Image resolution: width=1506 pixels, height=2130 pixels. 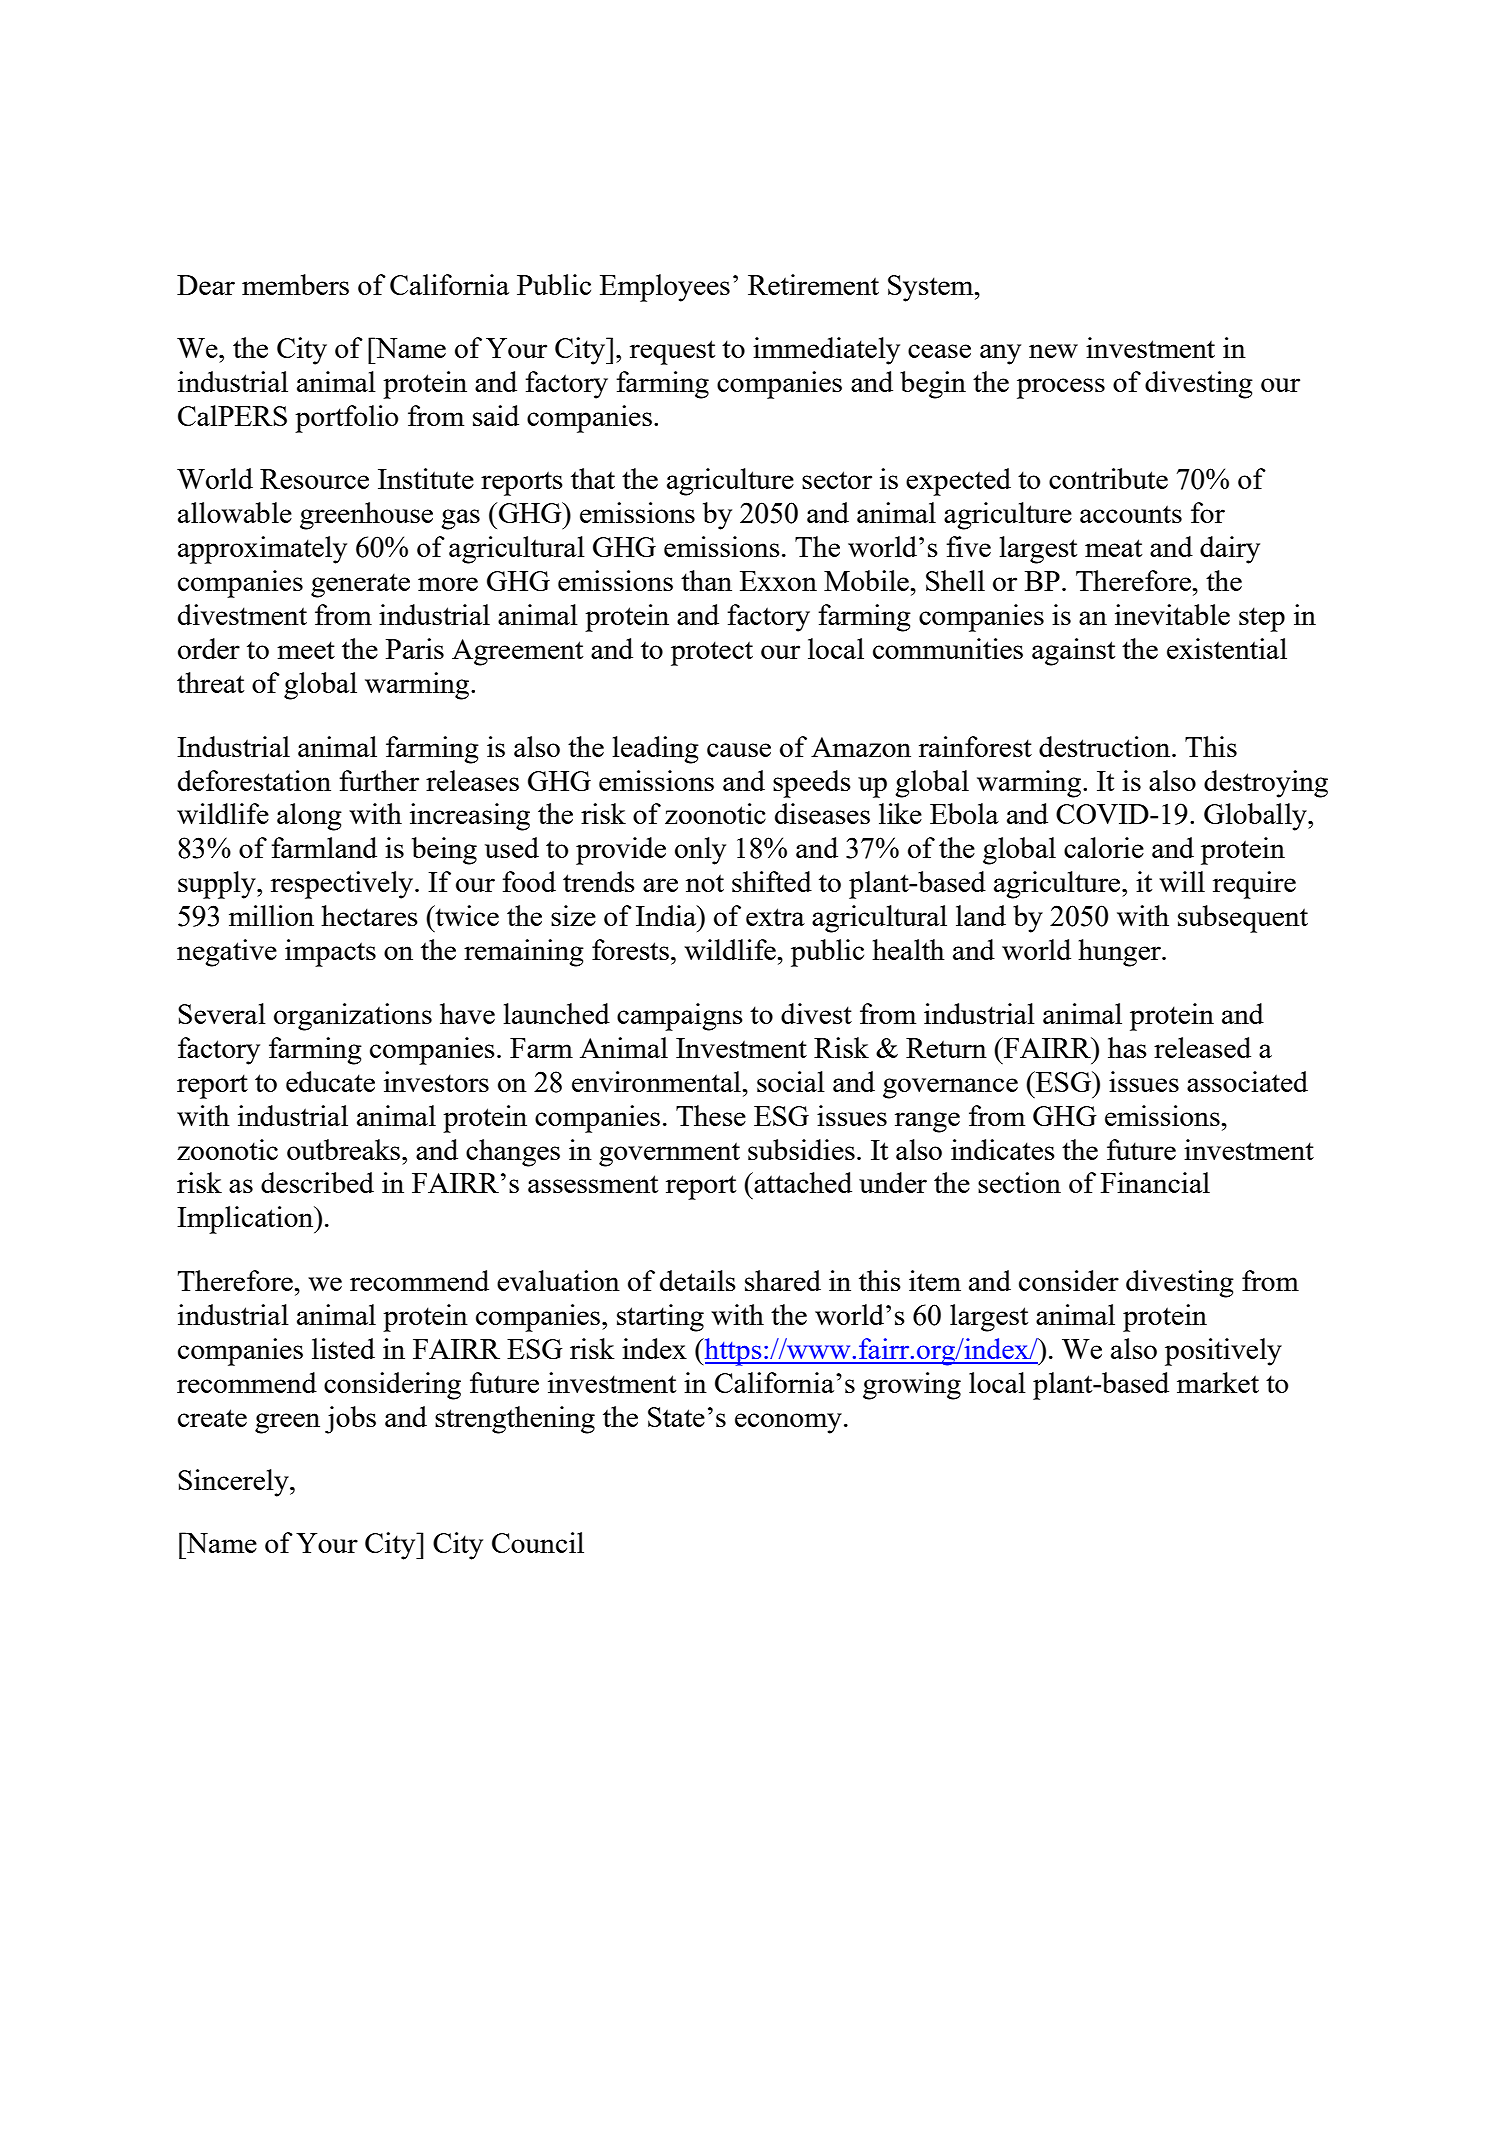 What do you see at coordinates (234, 1483) in the document?
I see `Sincerely` at bounding box center [234, 1483].
